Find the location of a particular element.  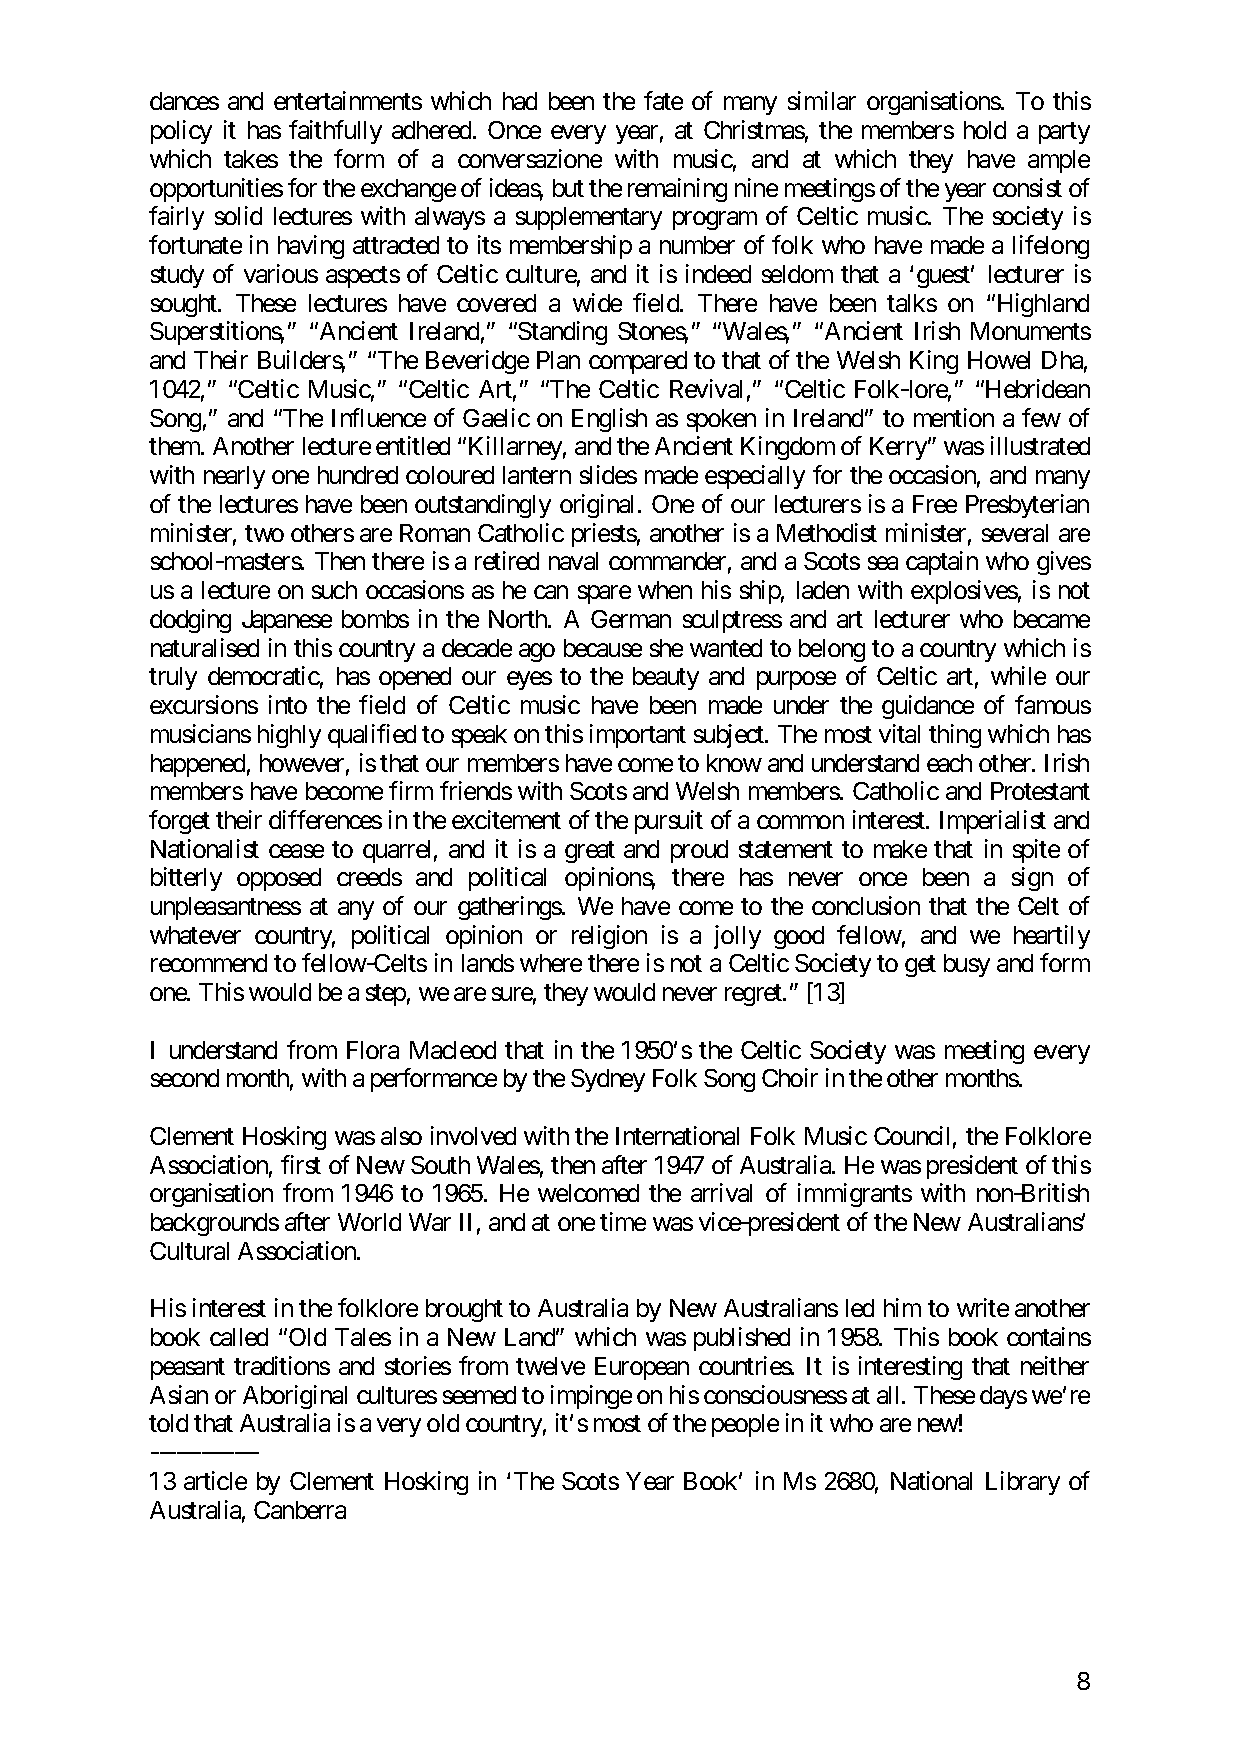

Canberra is located at coordinates (300, 1510).
